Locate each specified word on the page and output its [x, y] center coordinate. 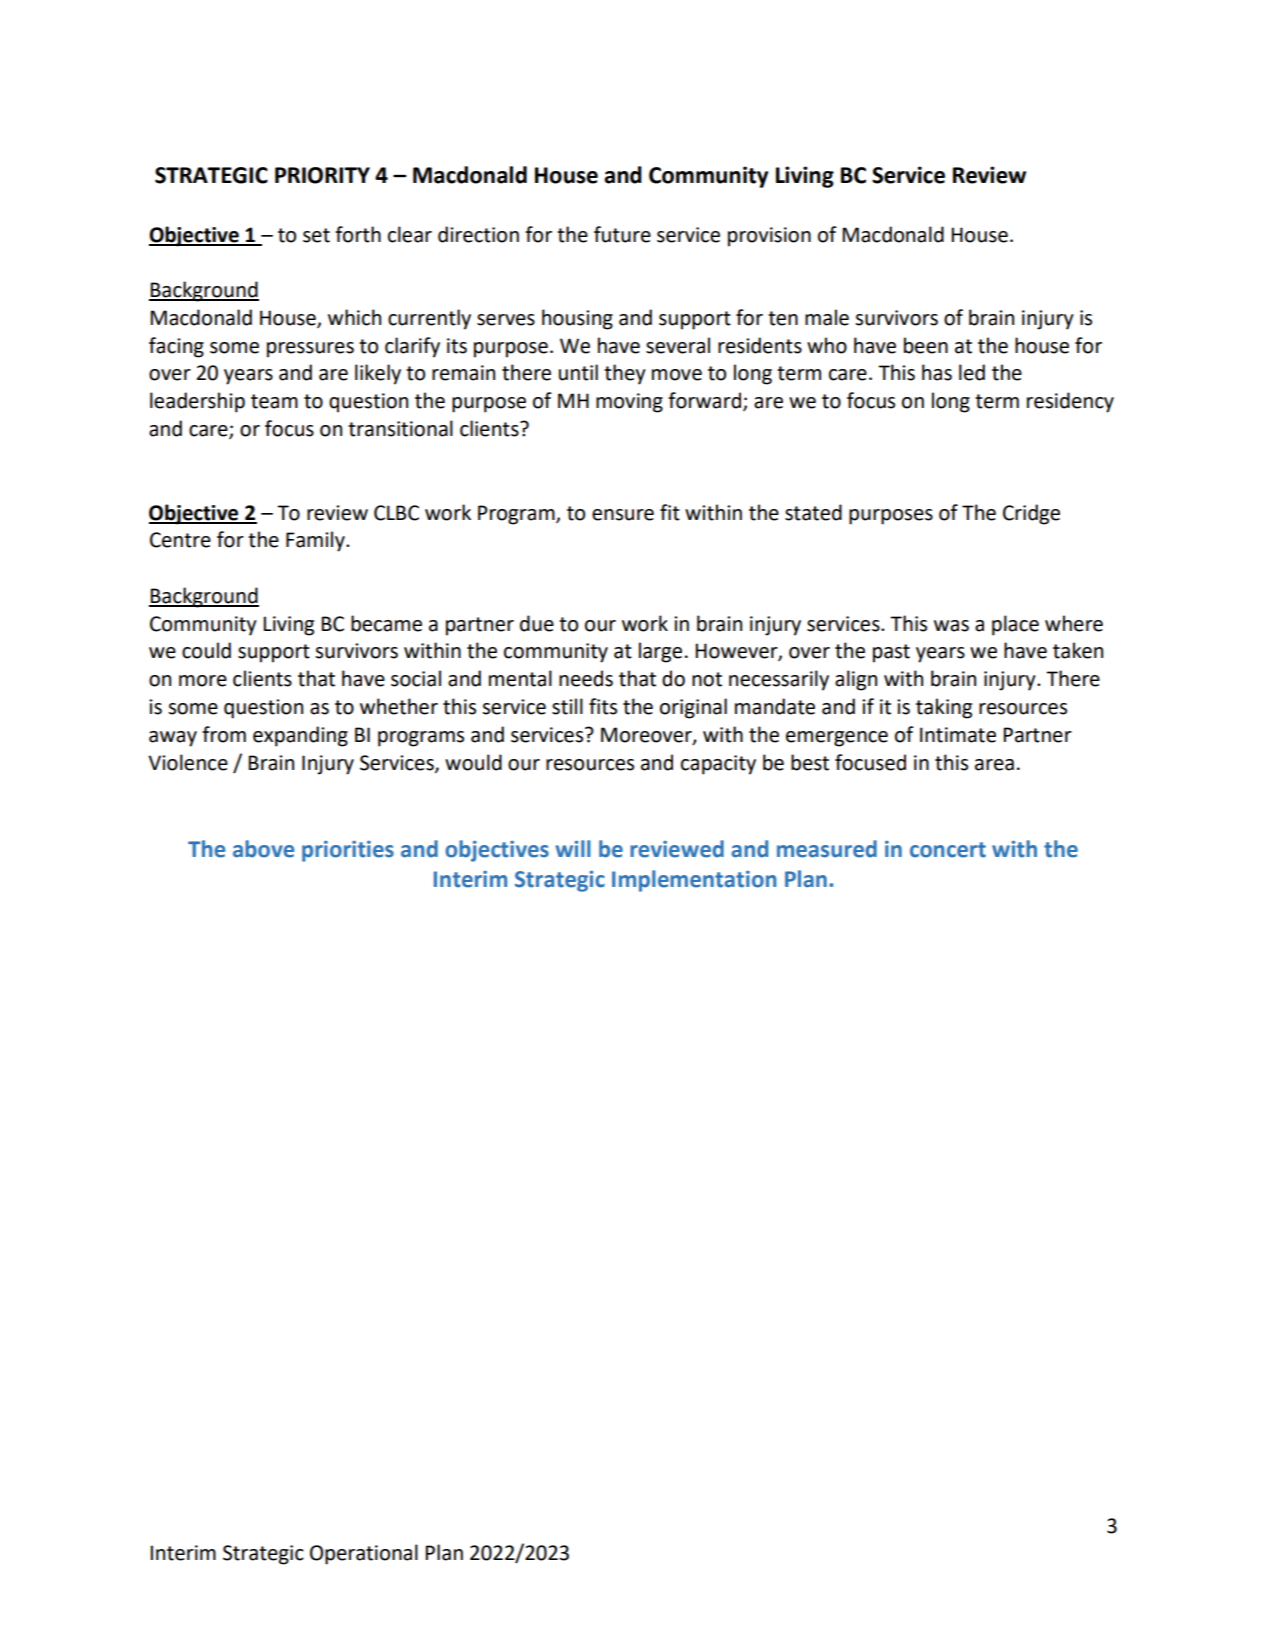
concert [948, 850]
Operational [364, 1554]
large [660, 652]
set [316, 235]
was [951, 626]
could [206, 650]
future [622, 234]
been [926, 345]
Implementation [694, 881]
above [264, 849]
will [573, 848]
